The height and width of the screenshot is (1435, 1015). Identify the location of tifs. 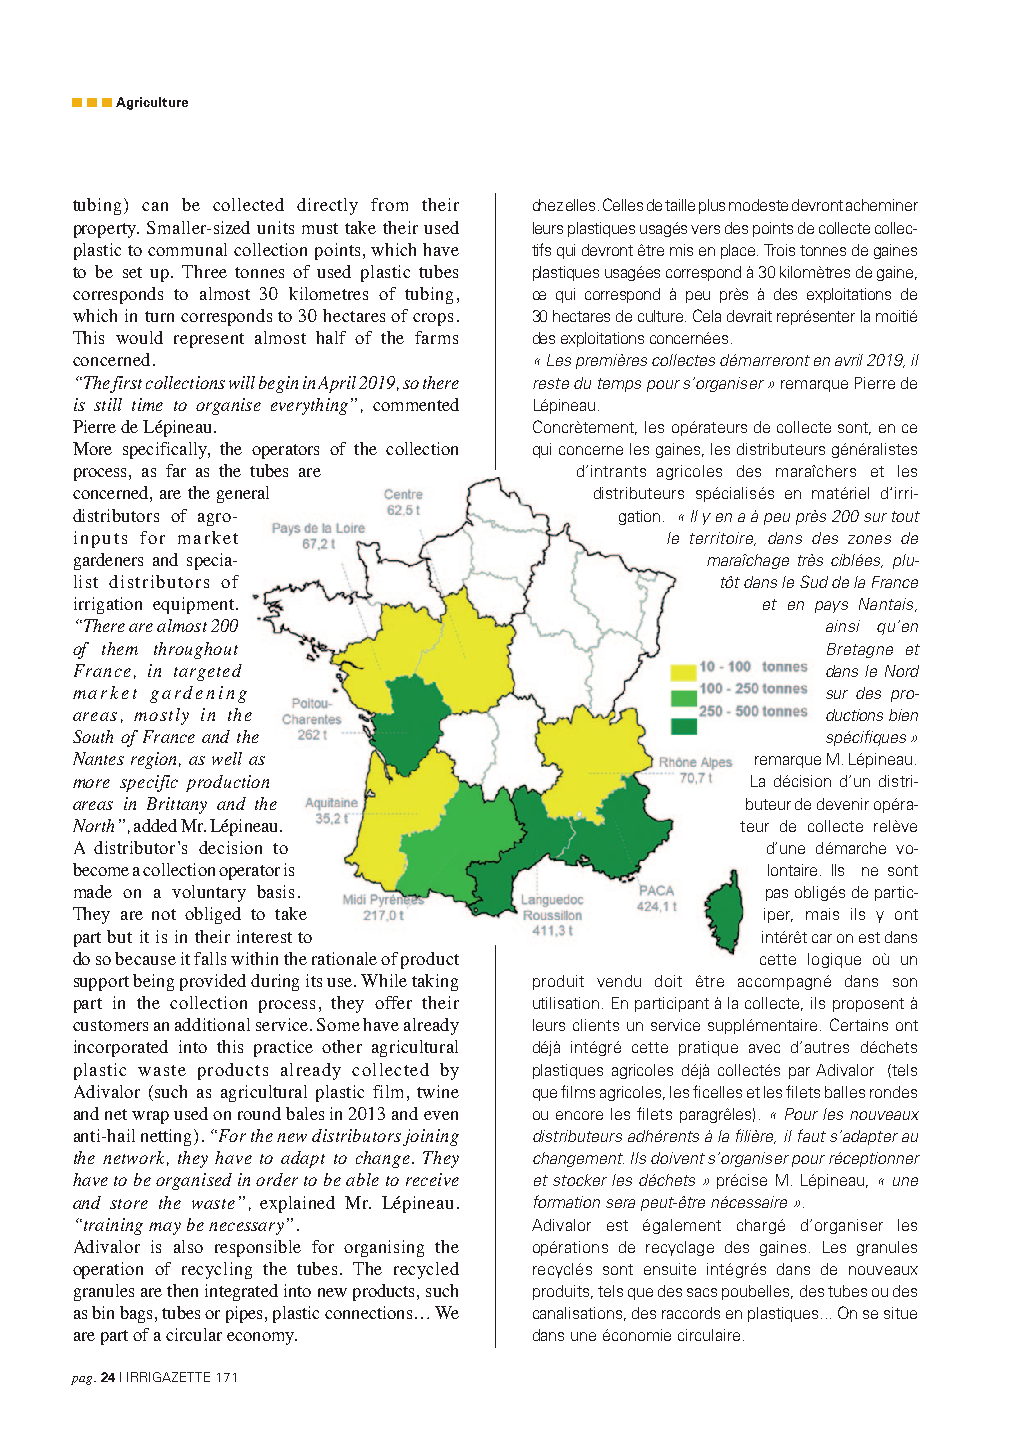
(541, 249).
